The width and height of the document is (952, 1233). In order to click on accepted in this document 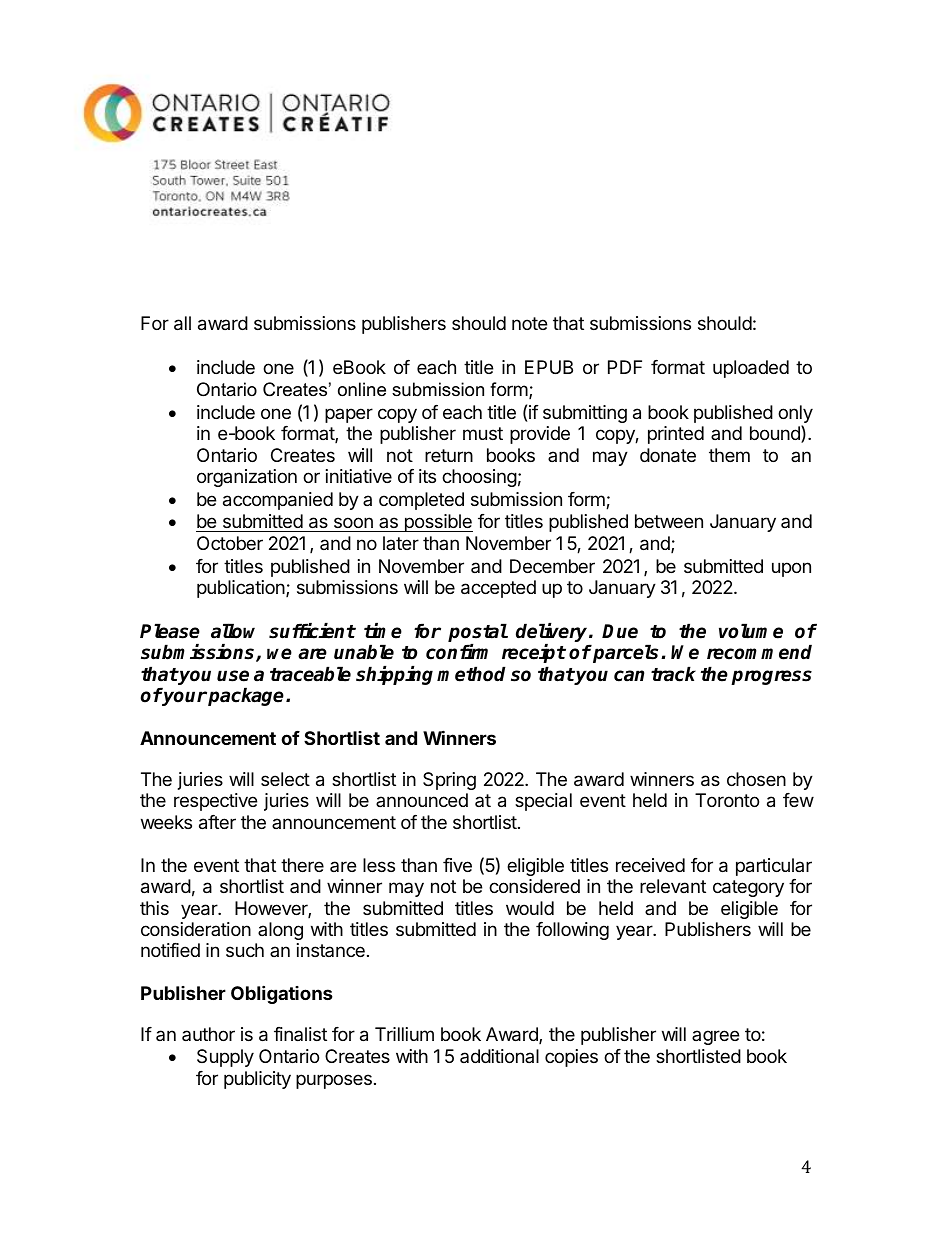, I will do `click(498, 589)`.
